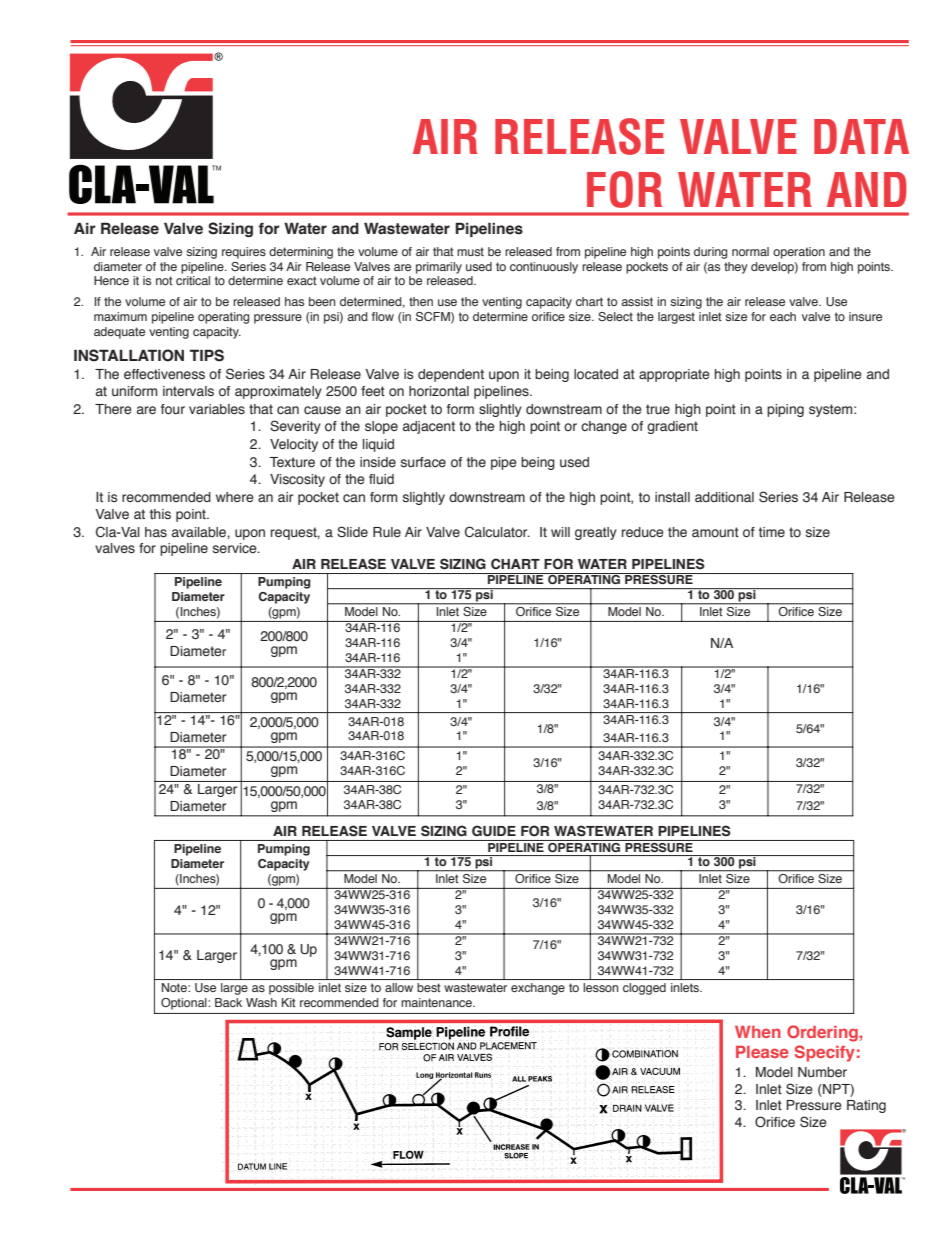 This screenshot has height=1233, width=952. What do you see at coordinates (715, 532) in the screenshot?
I see `amount` at bounding box center [715, 532].
